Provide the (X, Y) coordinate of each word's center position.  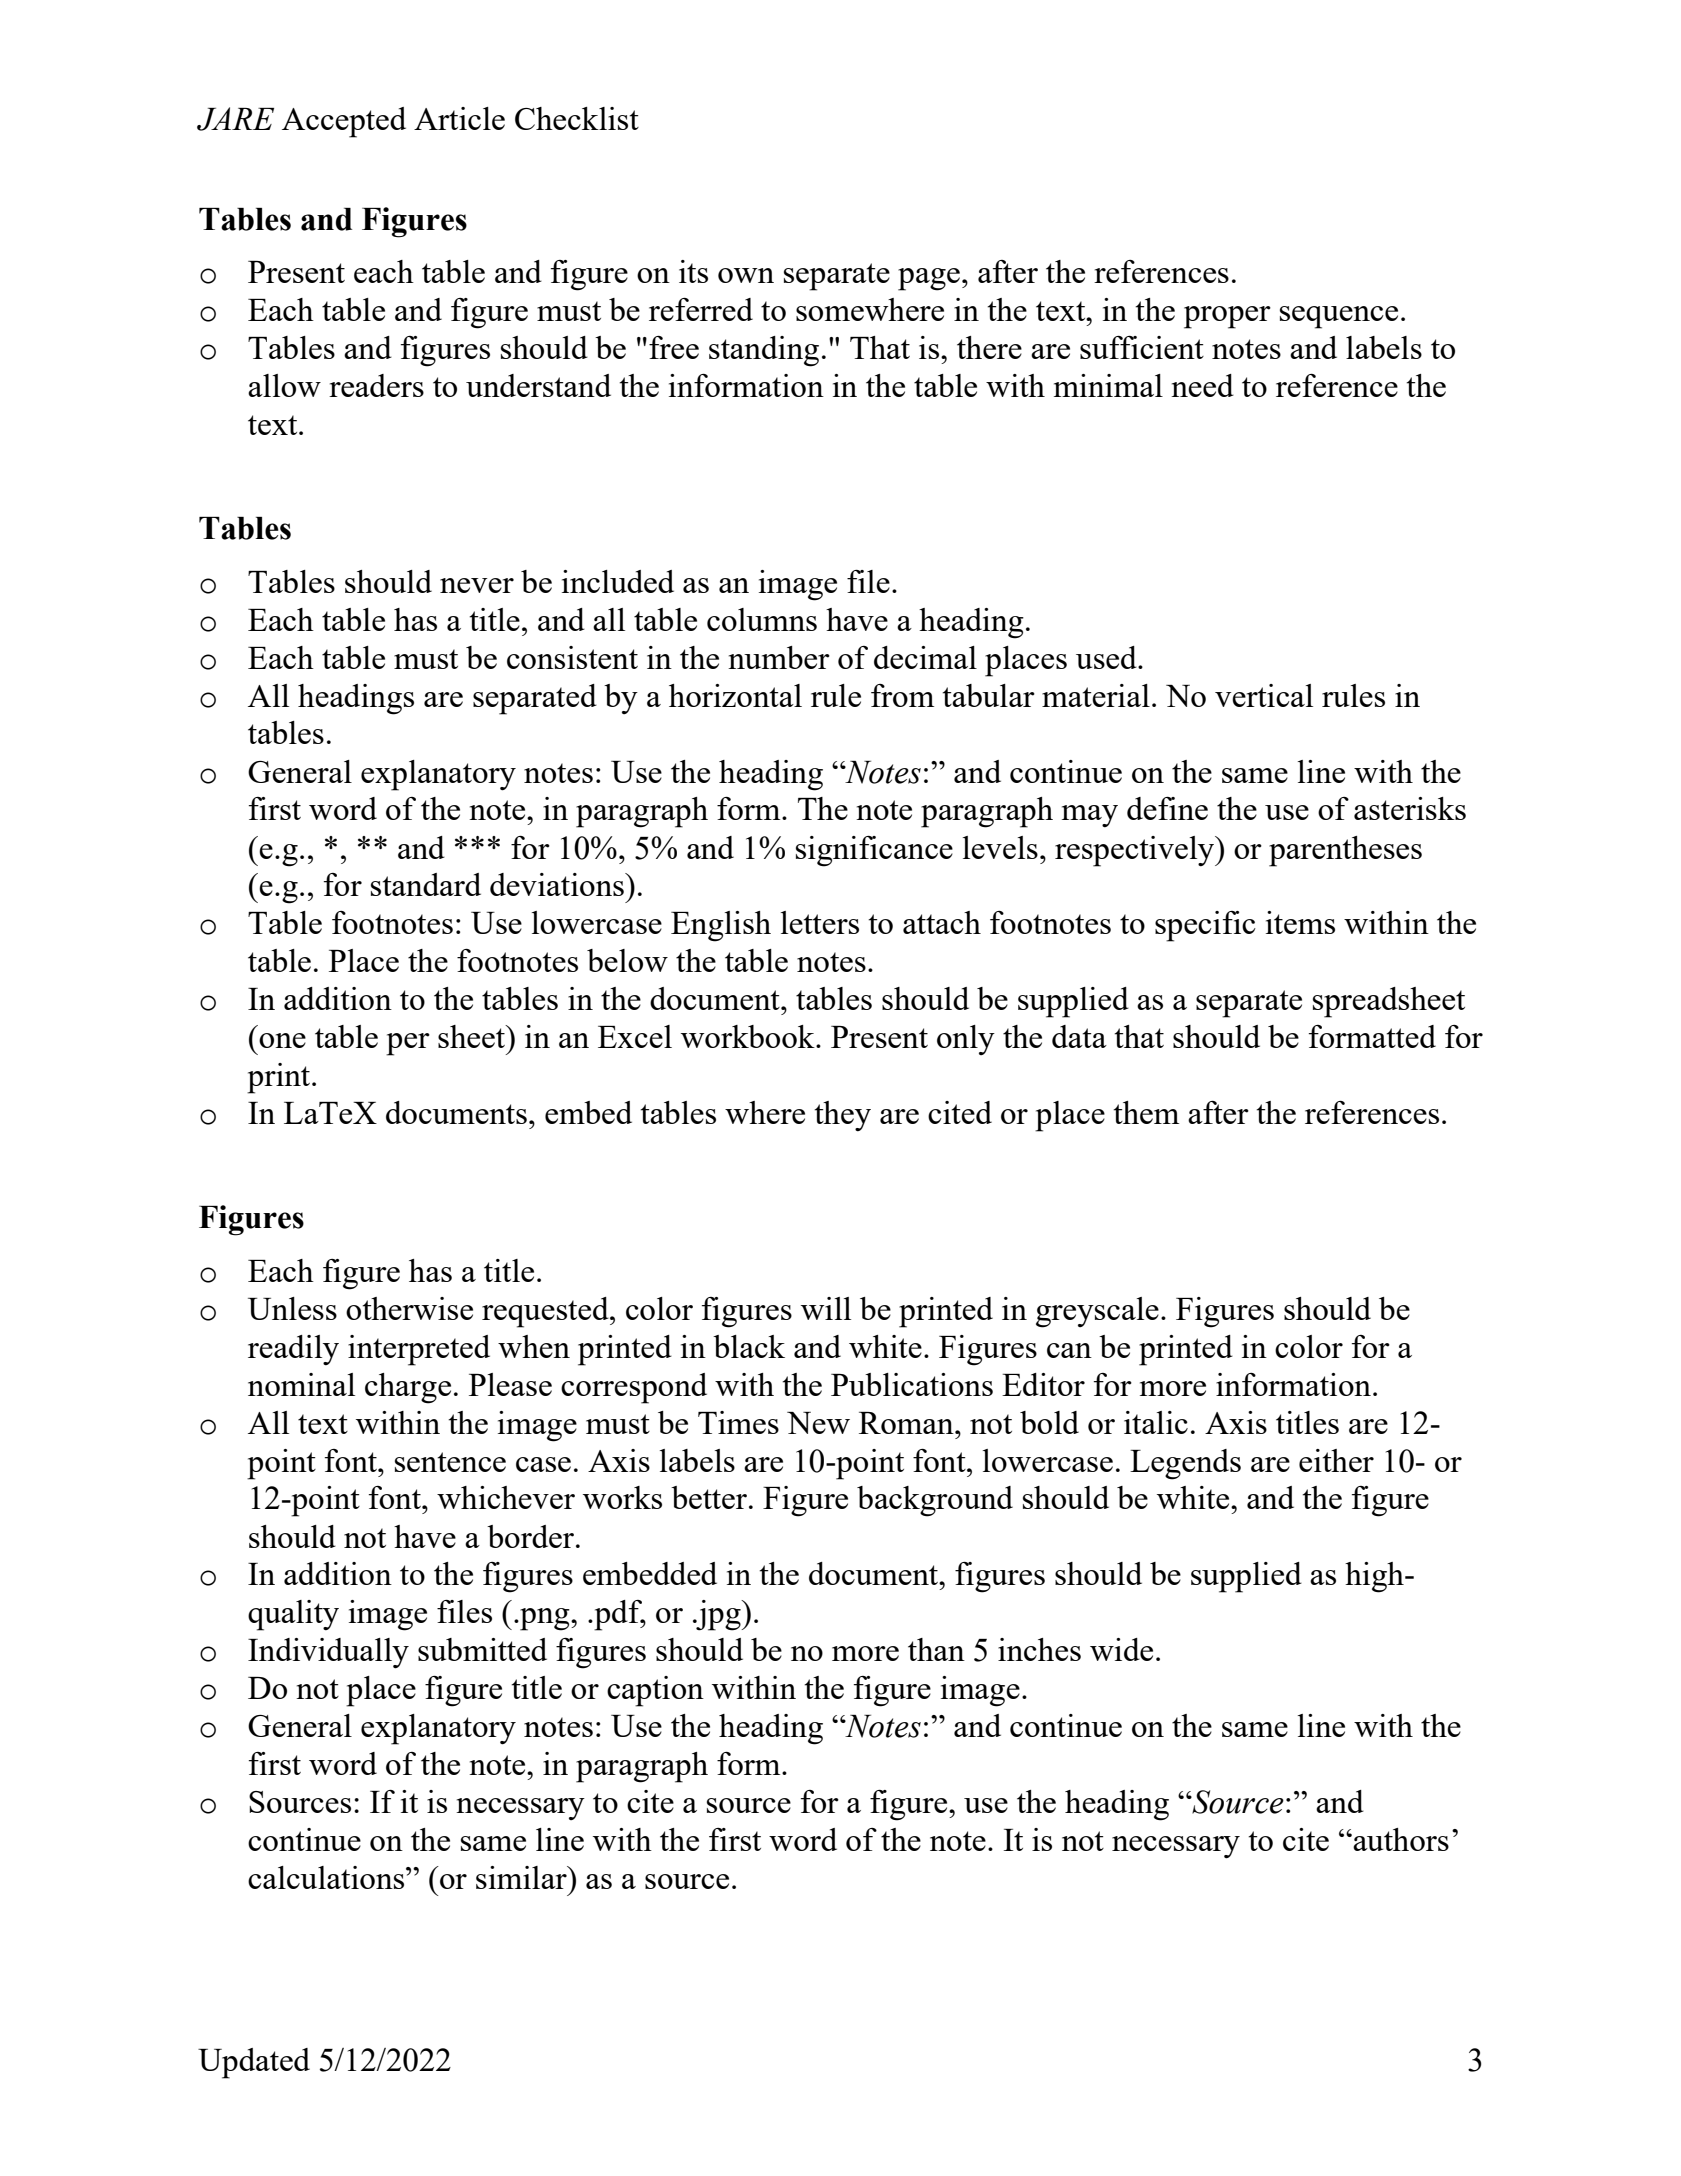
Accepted (344, 122)
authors (1400, 1839)
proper (1227, 317)
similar (522, 1877)
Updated (254, 2063)
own (746, 275)
